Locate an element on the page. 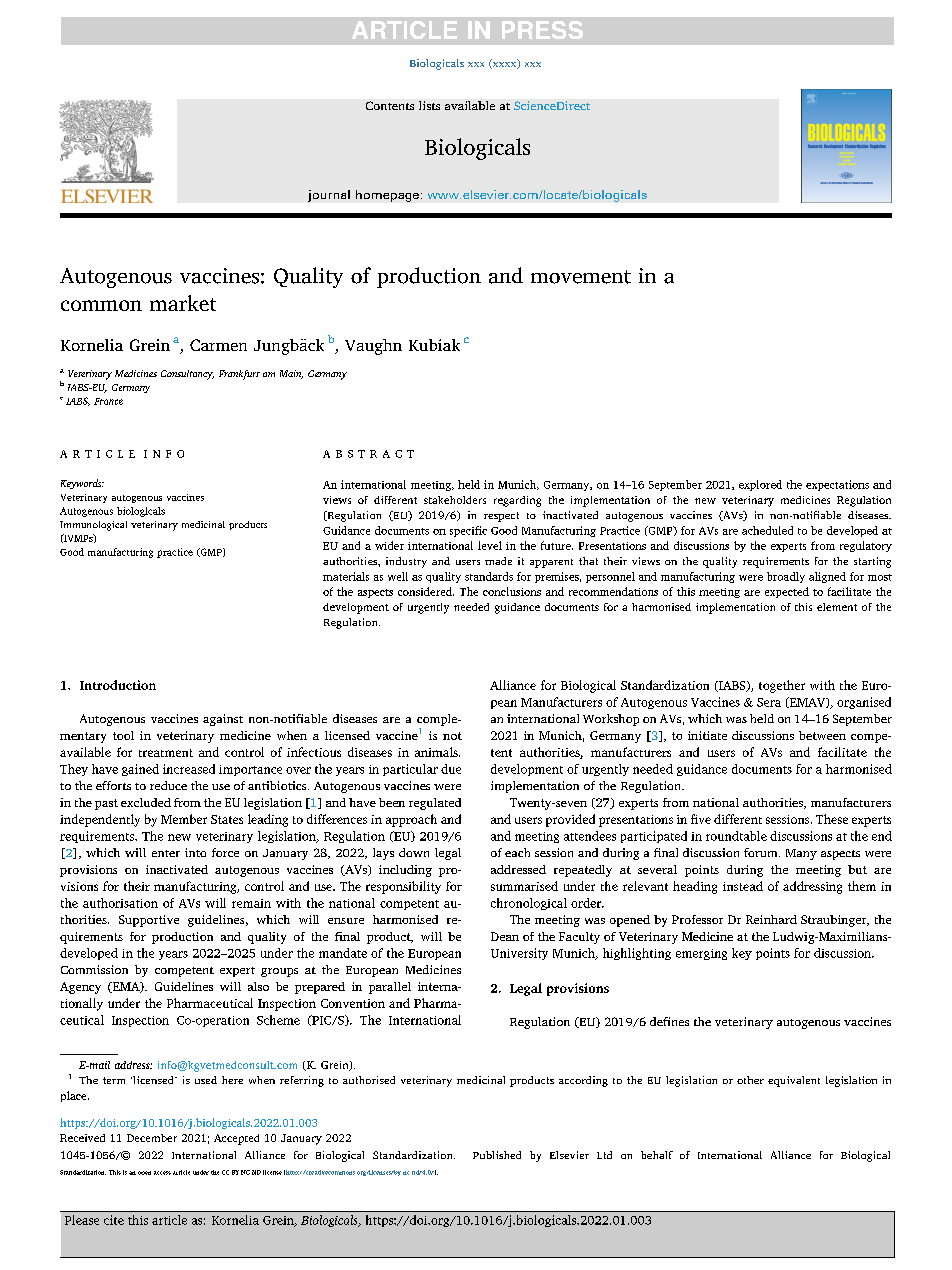 The image size is (952, 1270). lists is located at coordinates (429, 105).
